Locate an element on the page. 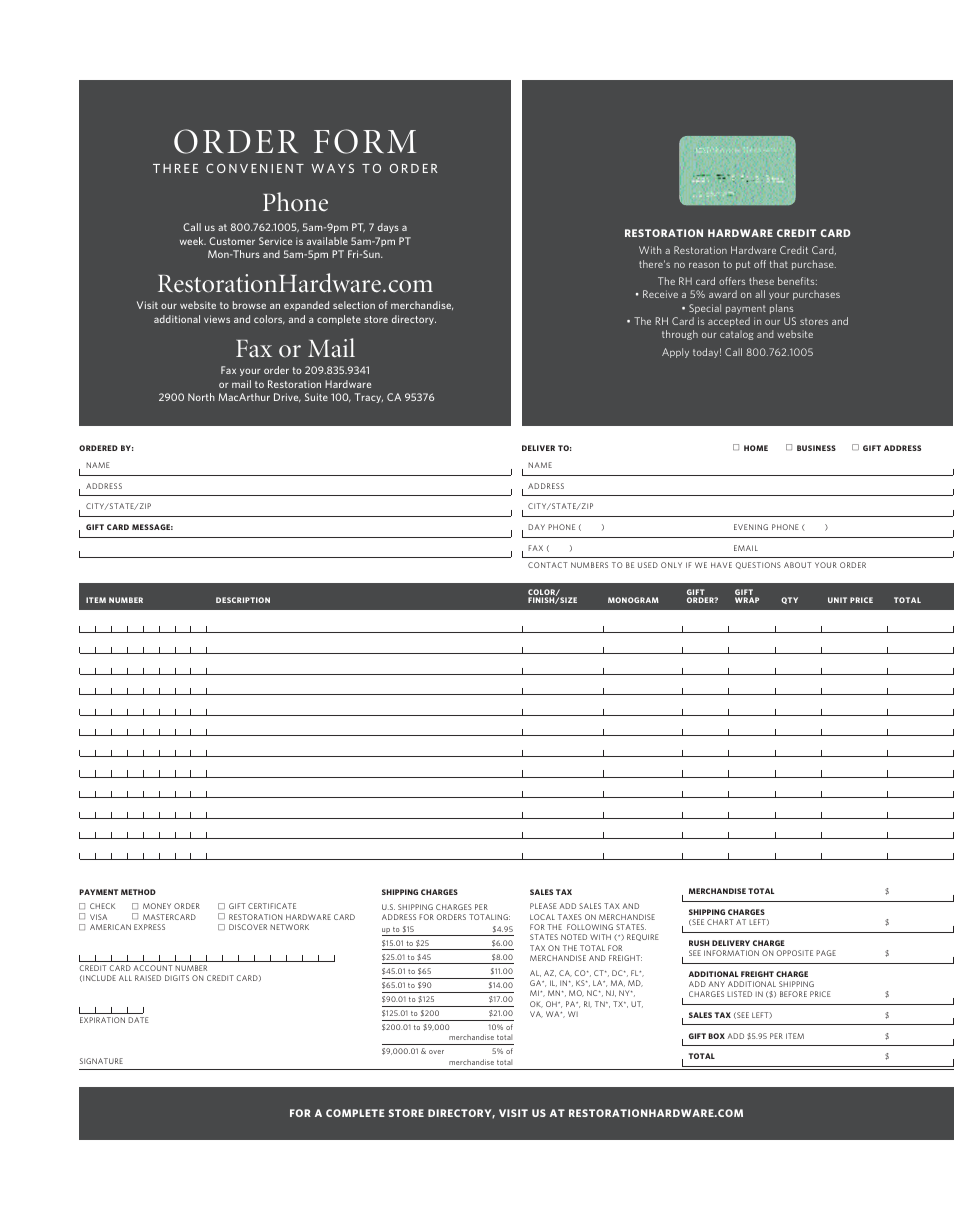 The image size is (980, 1219). contact is located at coordinates (547, 565).
